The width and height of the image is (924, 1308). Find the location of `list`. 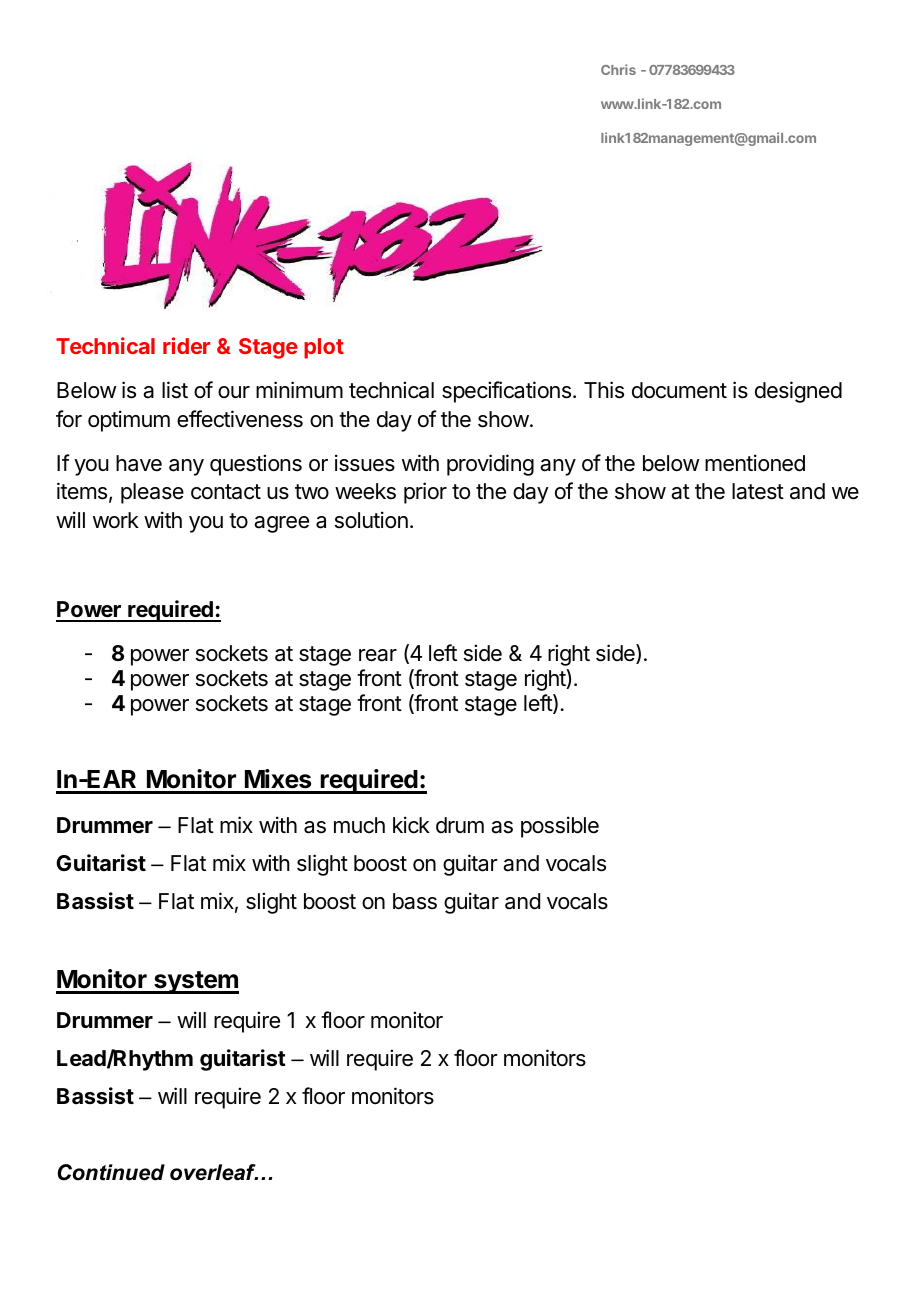

list is located at coordinates (175, 390).
